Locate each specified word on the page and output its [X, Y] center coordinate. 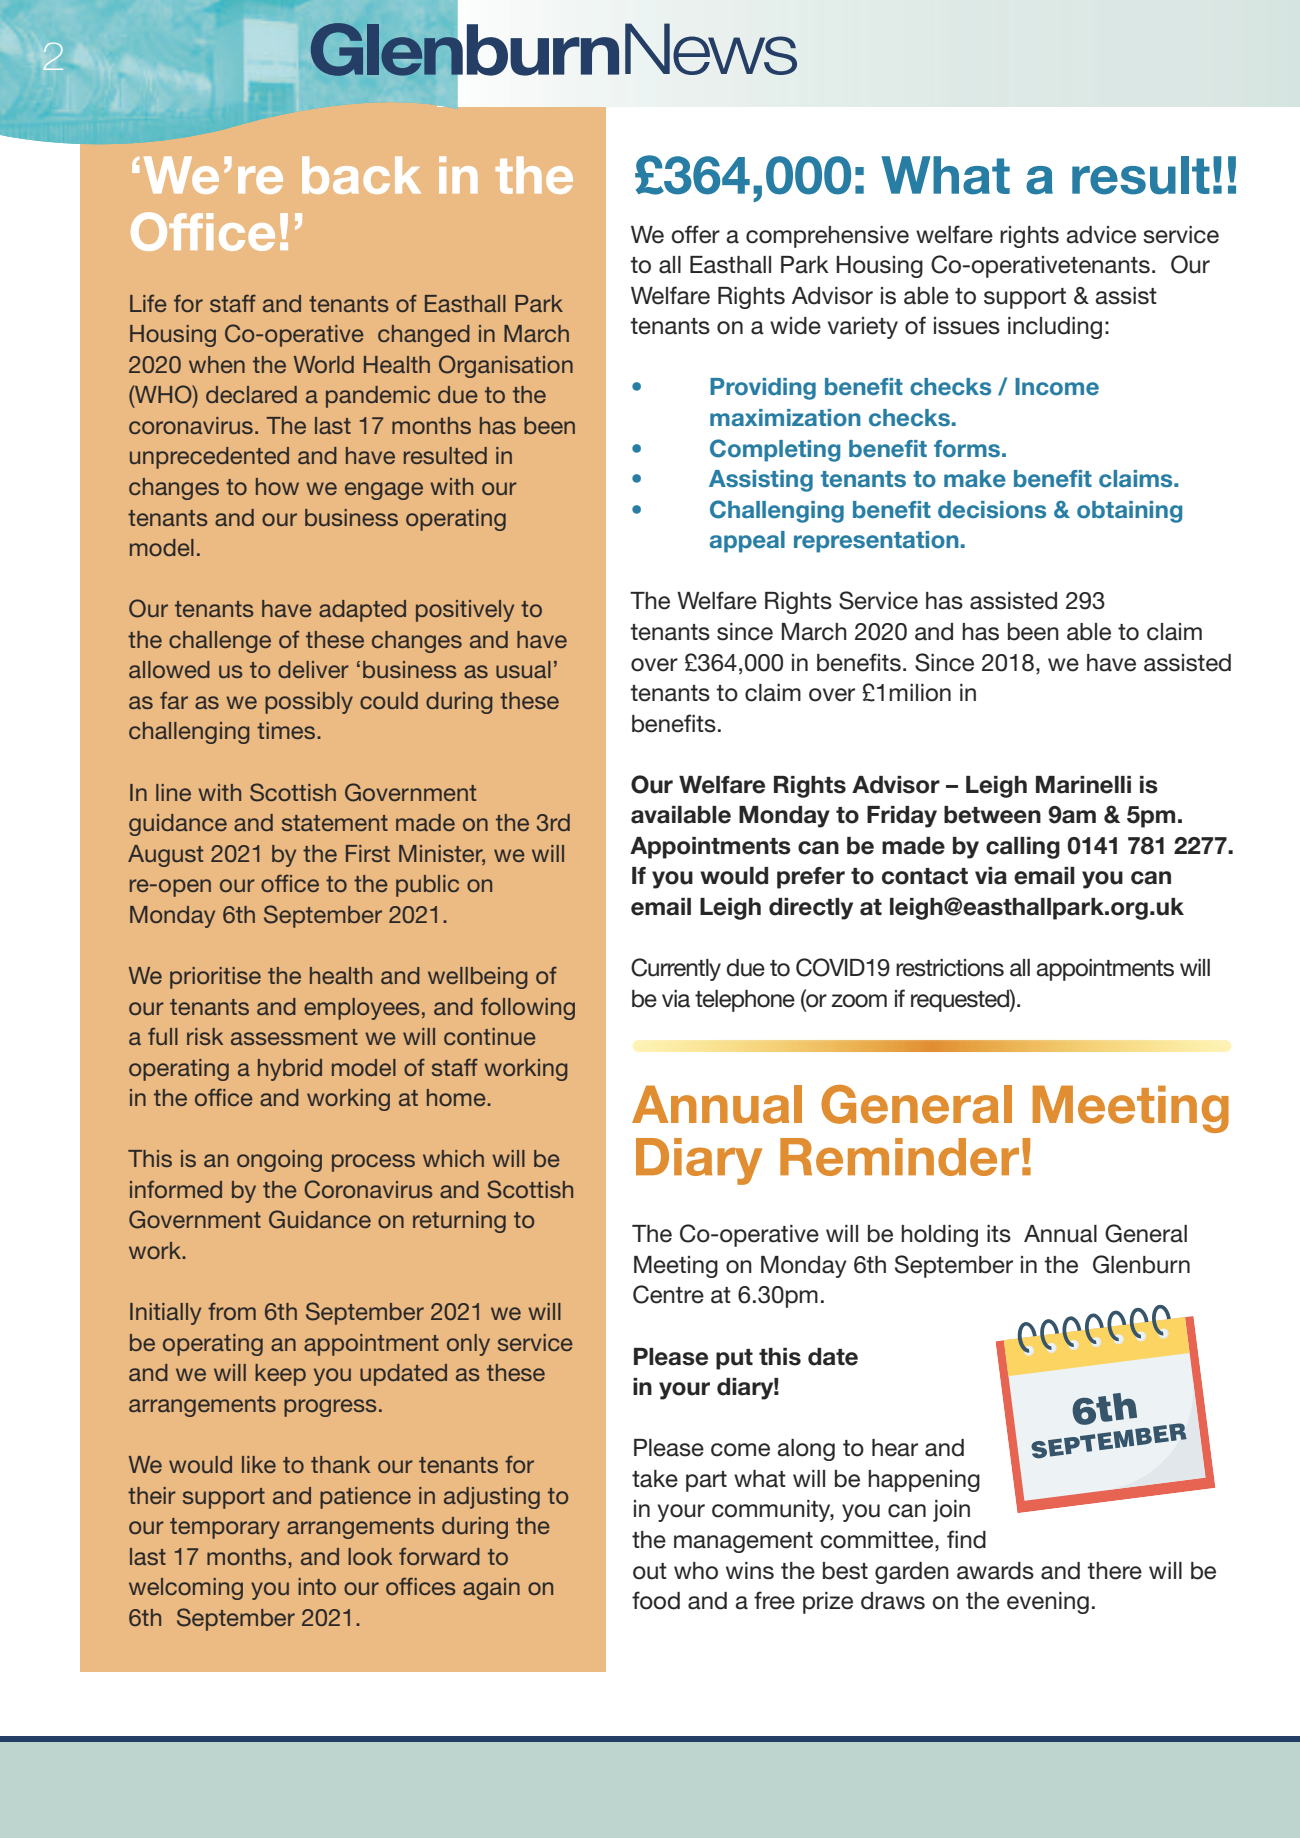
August [165, 856]
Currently [676, 969]
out [650, 1571]
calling [1023, 848]
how [277, 486]
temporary [225, 1528]
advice [1101, 235]
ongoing [279, 1161]
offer [695, 234]
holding [939, 1236]
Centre [668, 1294]
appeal [747, 542]
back [361, 175]
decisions [992, 510]
